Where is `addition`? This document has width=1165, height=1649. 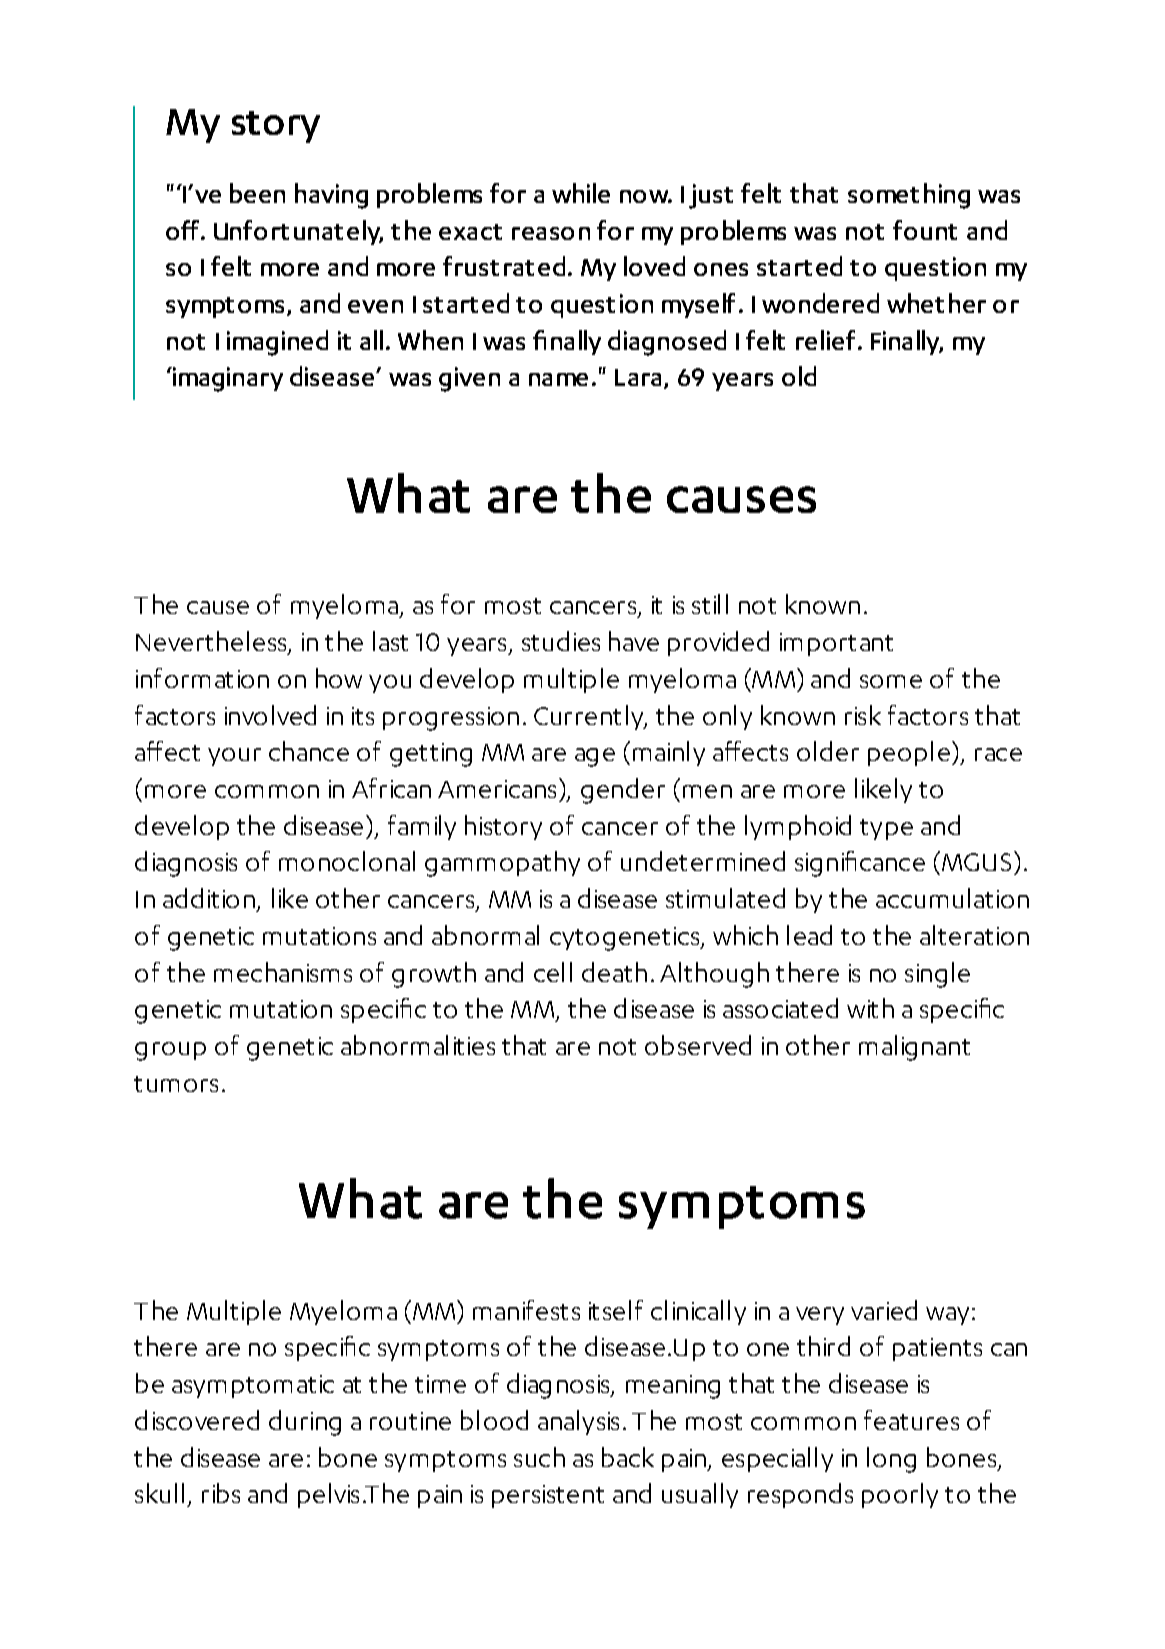
addition is located at coordinates (209, 898).
